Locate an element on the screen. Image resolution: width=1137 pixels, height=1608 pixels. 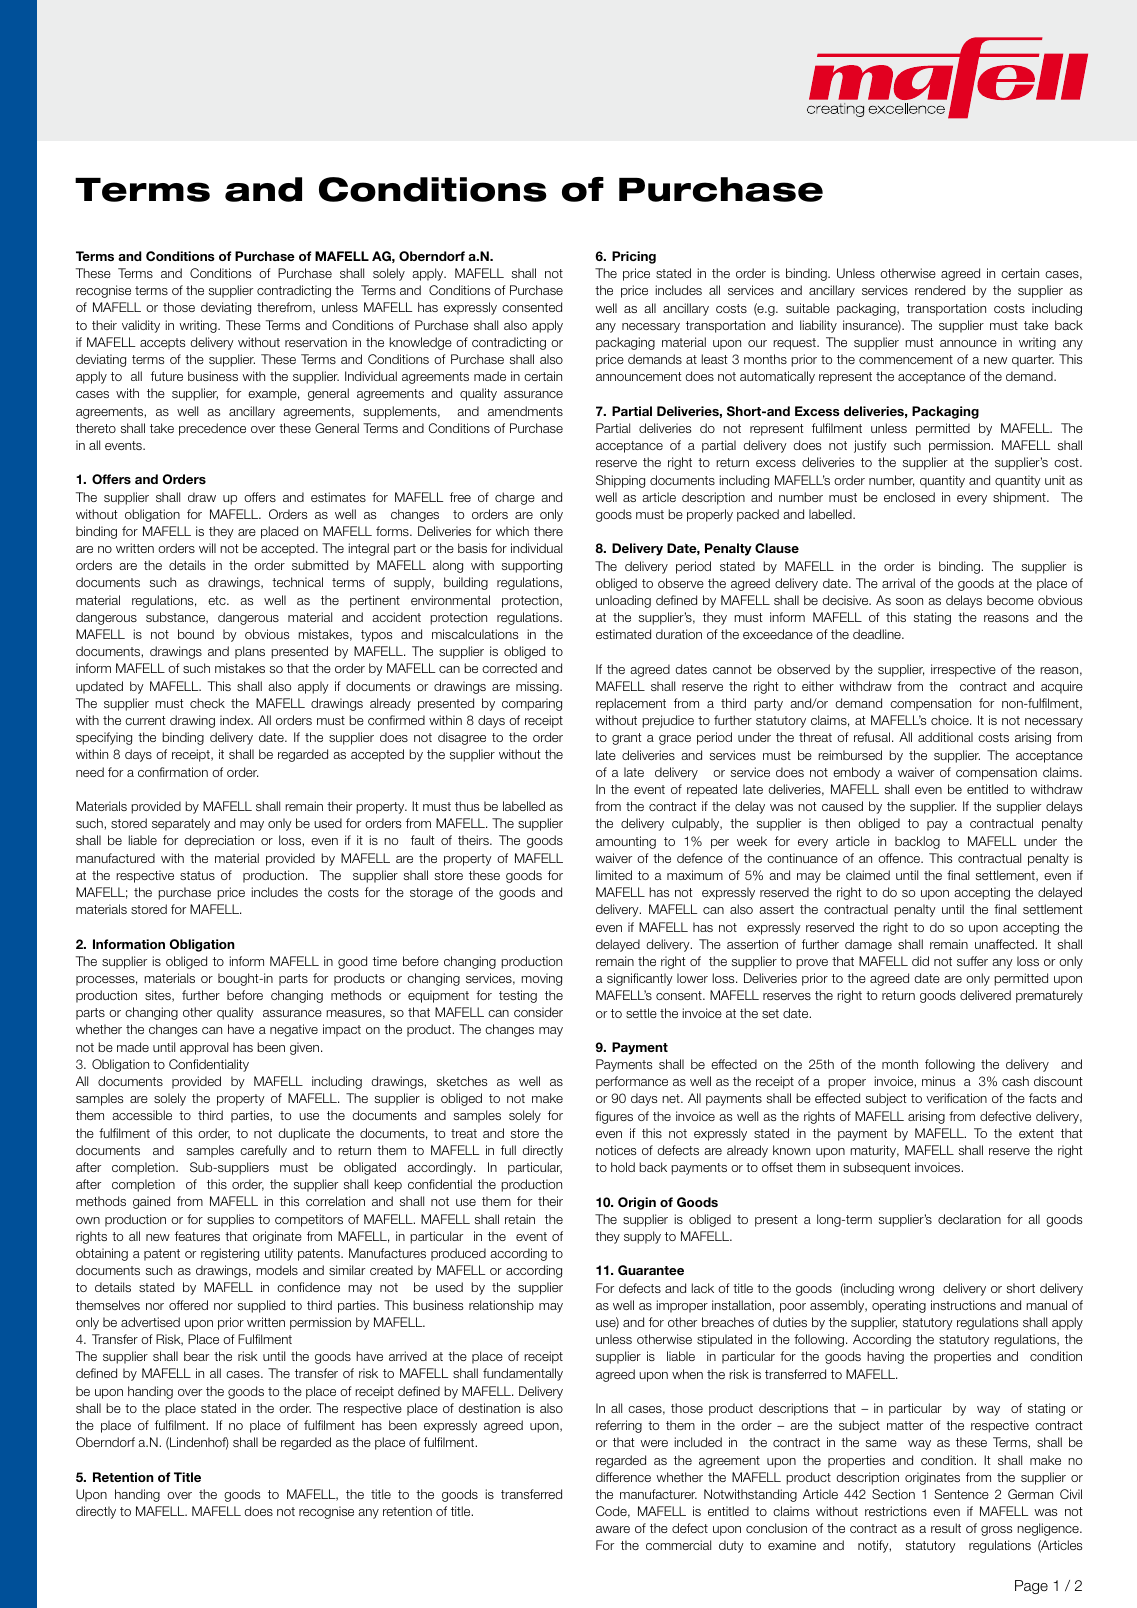
bear is located at coordinates (196, 1356).
